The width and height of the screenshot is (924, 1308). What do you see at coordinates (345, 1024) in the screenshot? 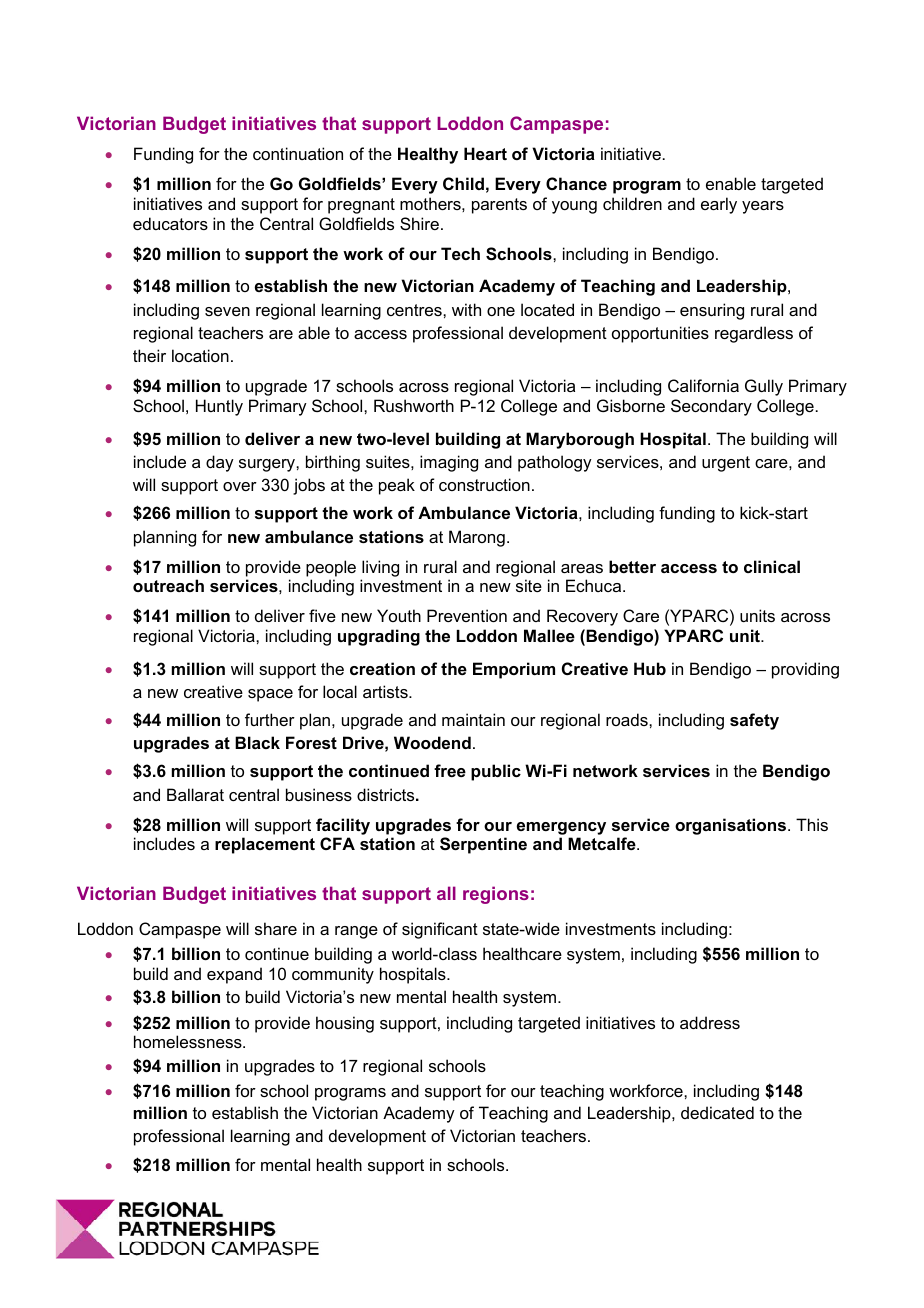
I see `housing` at bounding box center [345, 1024].
